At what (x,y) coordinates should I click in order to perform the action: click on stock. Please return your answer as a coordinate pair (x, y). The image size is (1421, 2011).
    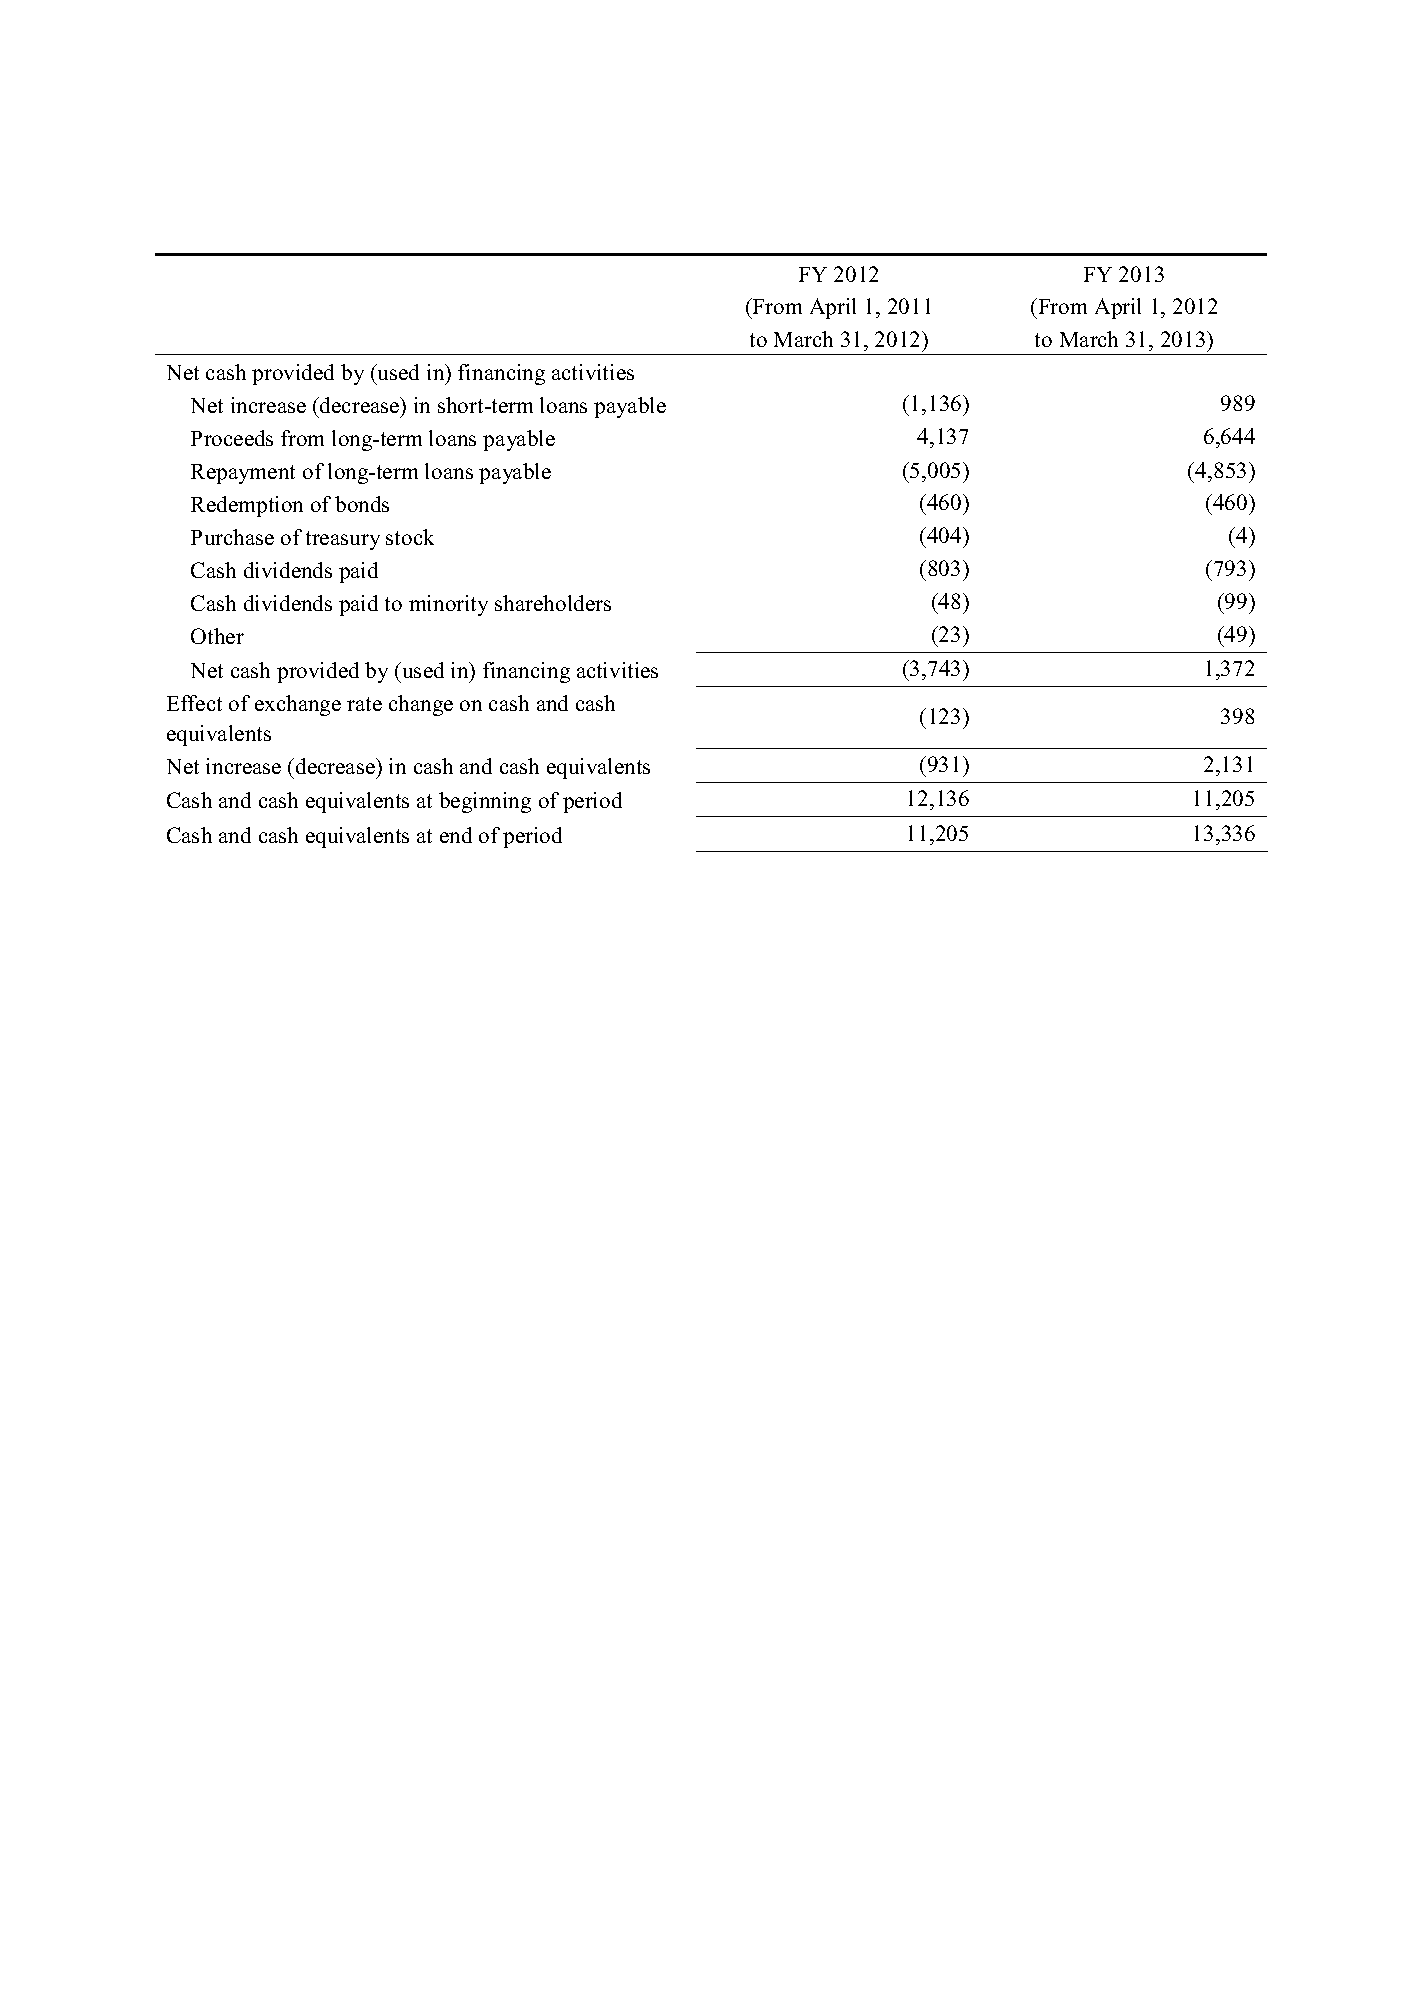
    Looking at the image, I should click on (410, 537).
